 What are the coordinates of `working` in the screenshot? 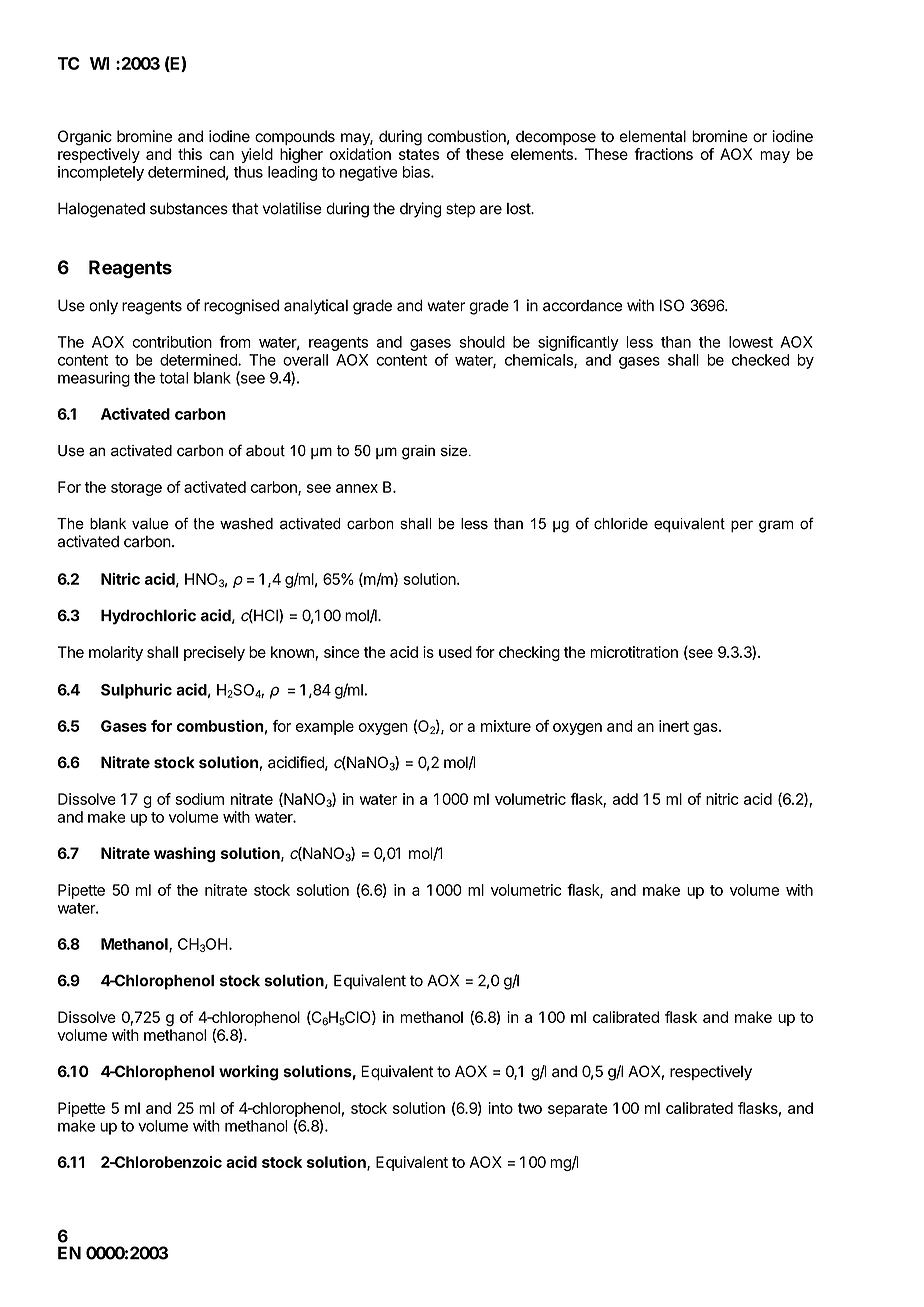 It's located at (248, 1073).
